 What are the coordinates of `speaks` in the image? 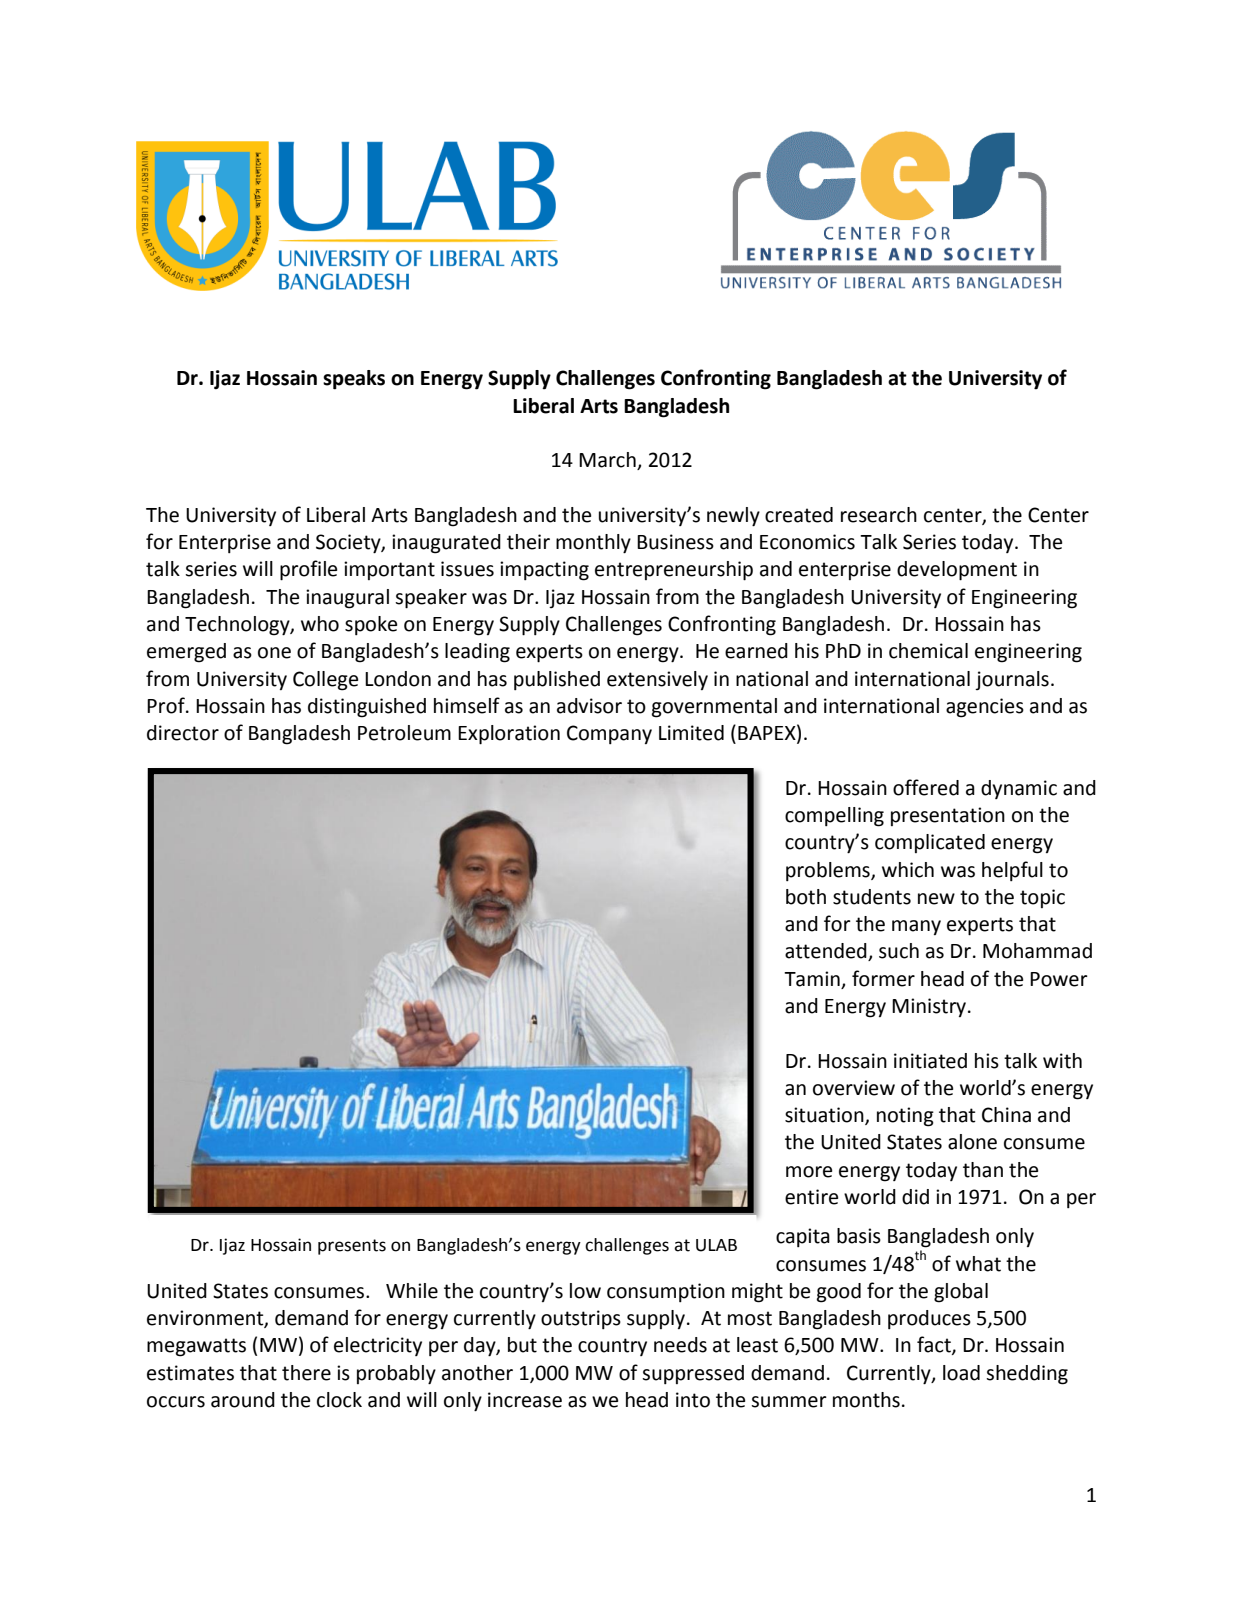 It's located at (354, 380).
